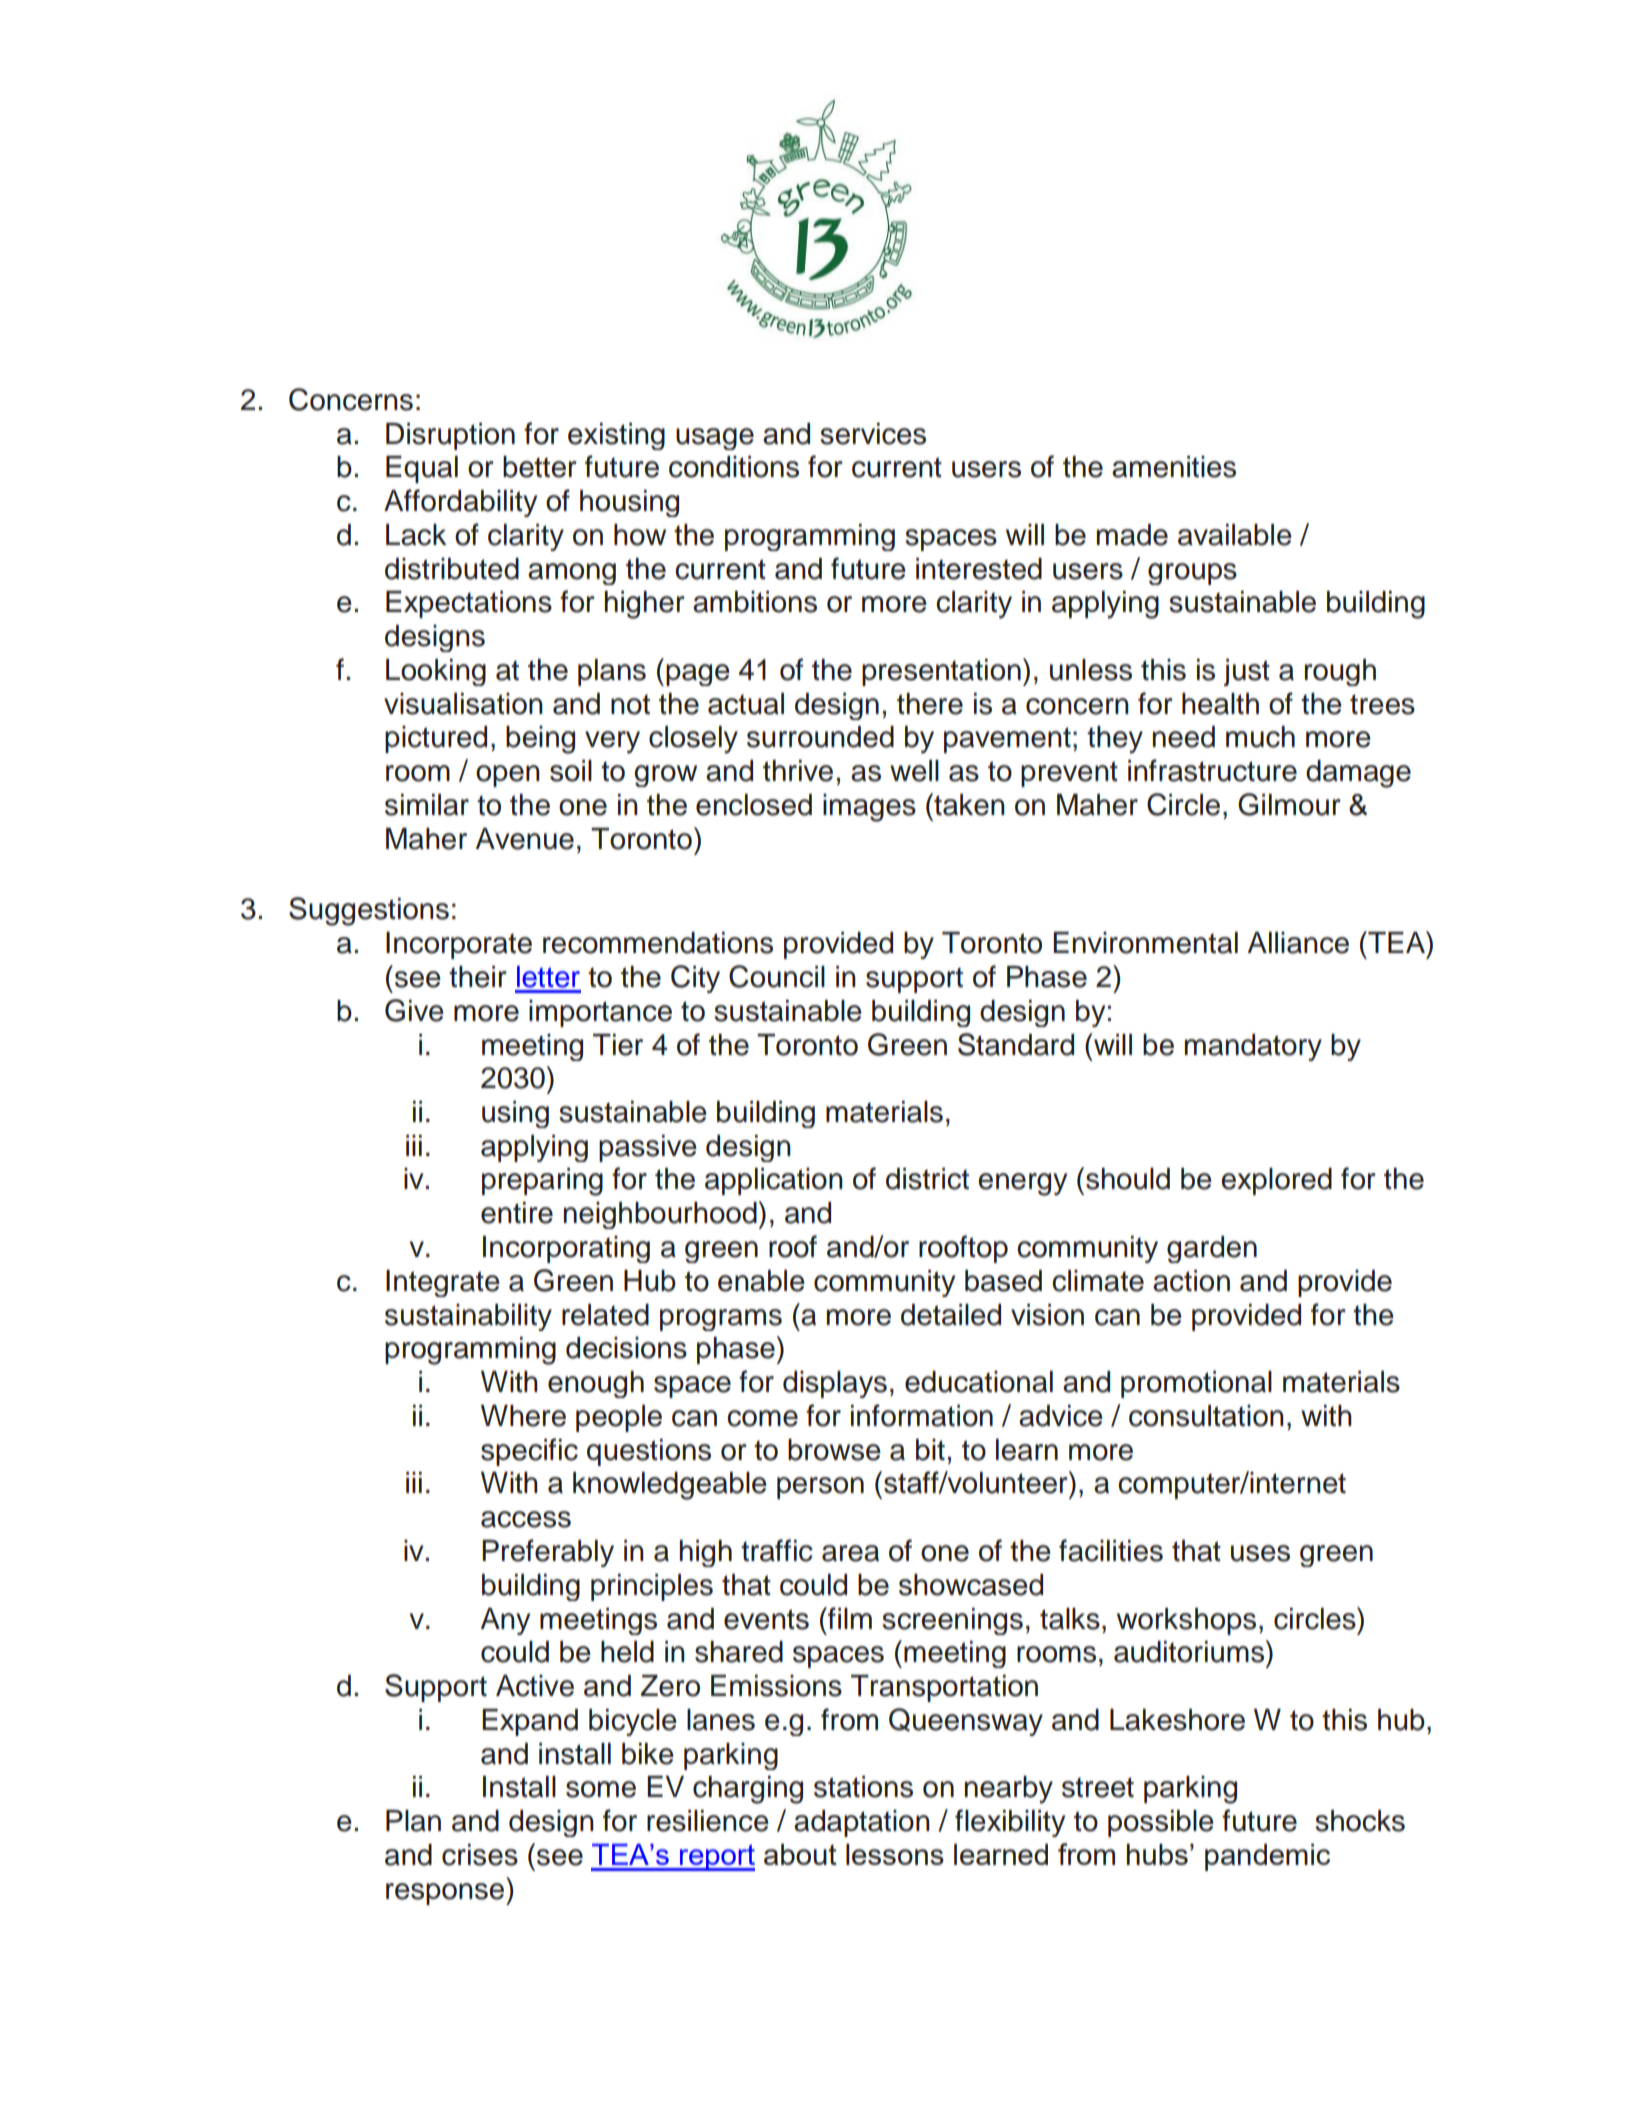 Image resolution: width=1633 pixels, height=2114 pixels. Describe the element at coordinates (1206, 1416) in the page. I see `consultation` at that location.
